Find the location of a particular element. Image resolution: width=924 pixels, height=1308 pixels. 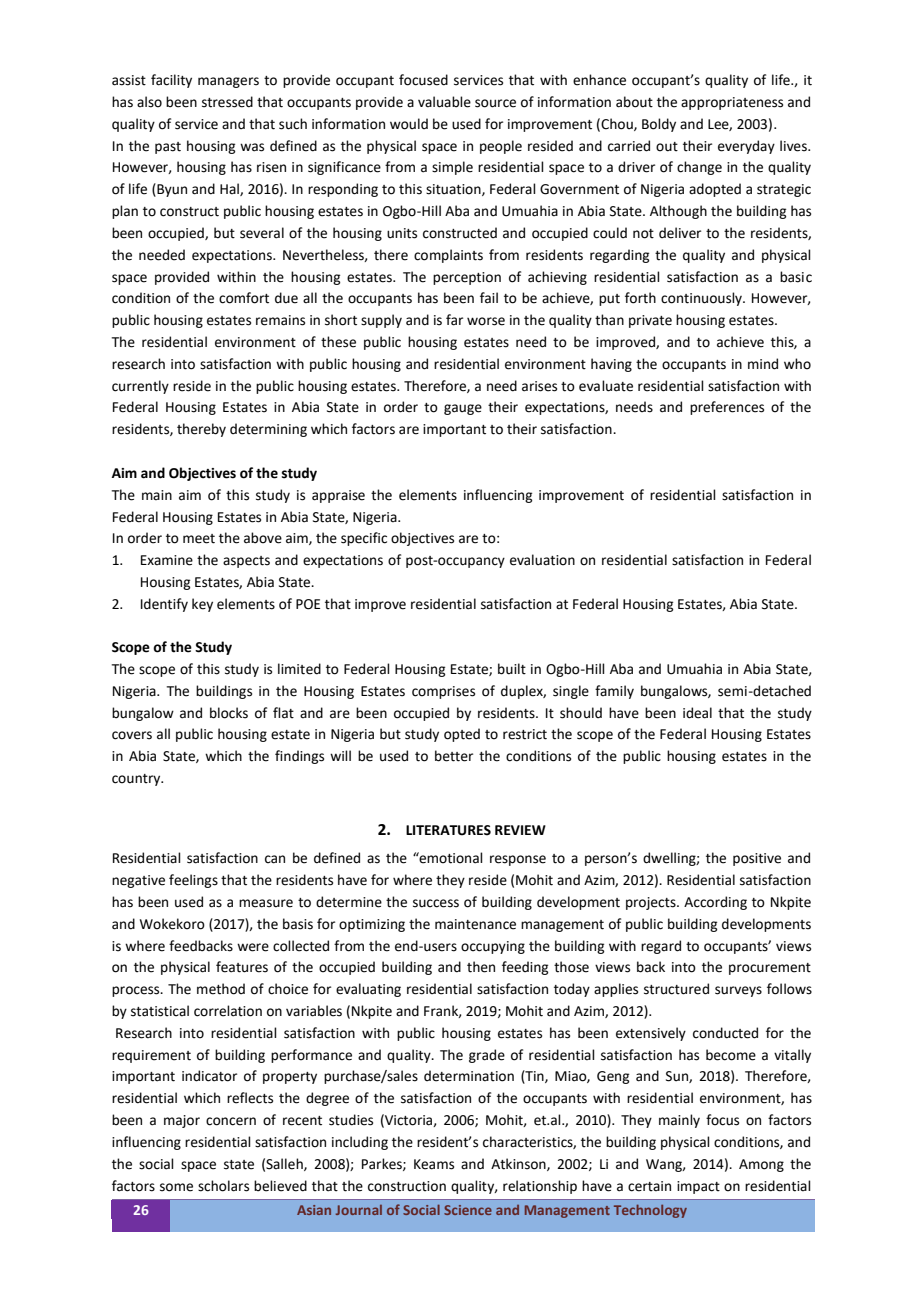

scholars is located at coordinates (223, 1186).
